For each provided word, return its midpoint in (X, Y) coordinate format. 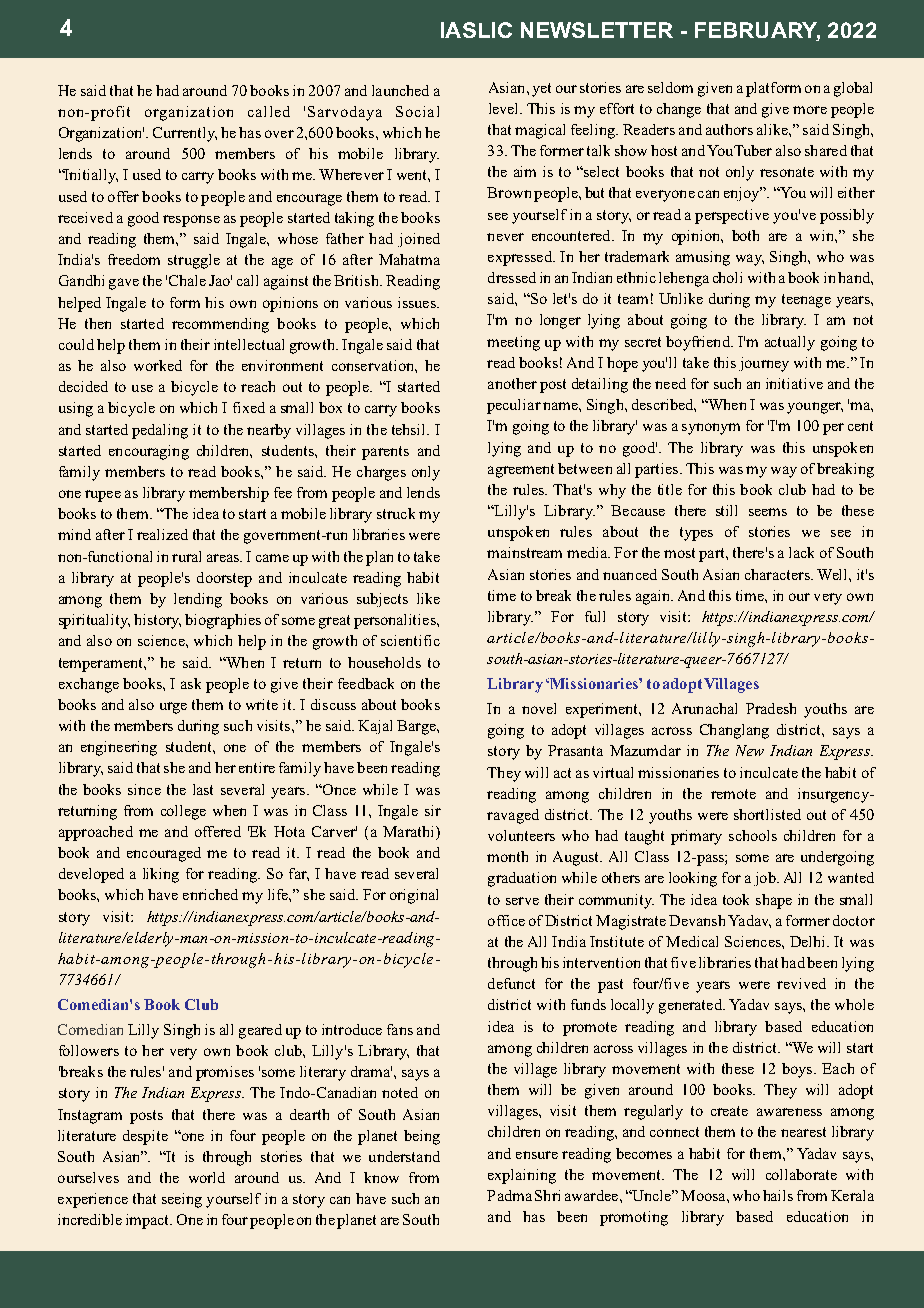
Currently (185, 134)
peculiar (514, 406)
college (183, 812)
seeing (182, 1200)
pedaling (160, 431)
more (810, 110)
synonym (711, 429)
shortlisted (767, 814)
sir (433, 810)
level (505, 108)
